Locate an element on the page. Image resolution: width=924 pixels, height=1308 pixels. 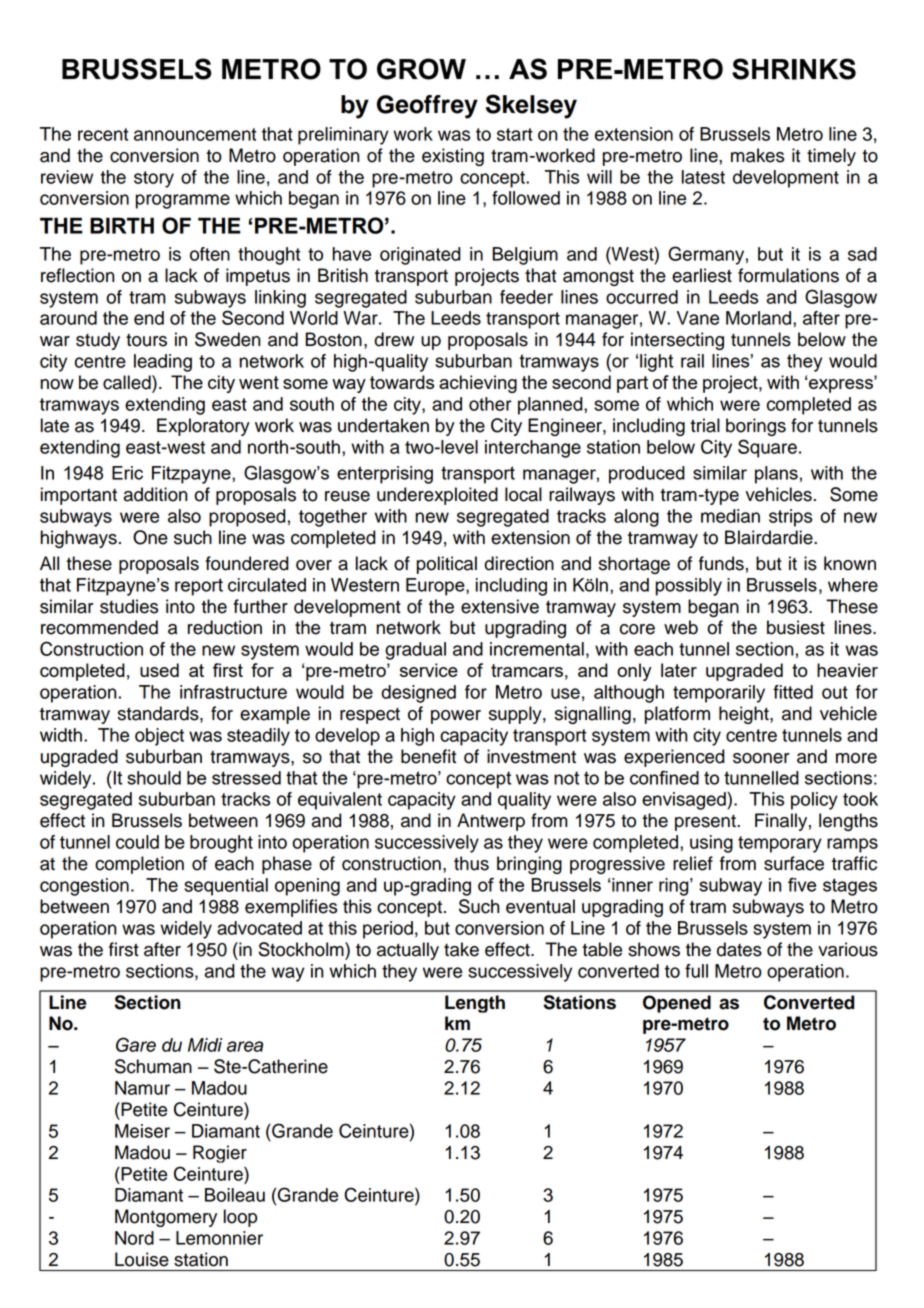
announcement is located at coordinates (195, 134).
